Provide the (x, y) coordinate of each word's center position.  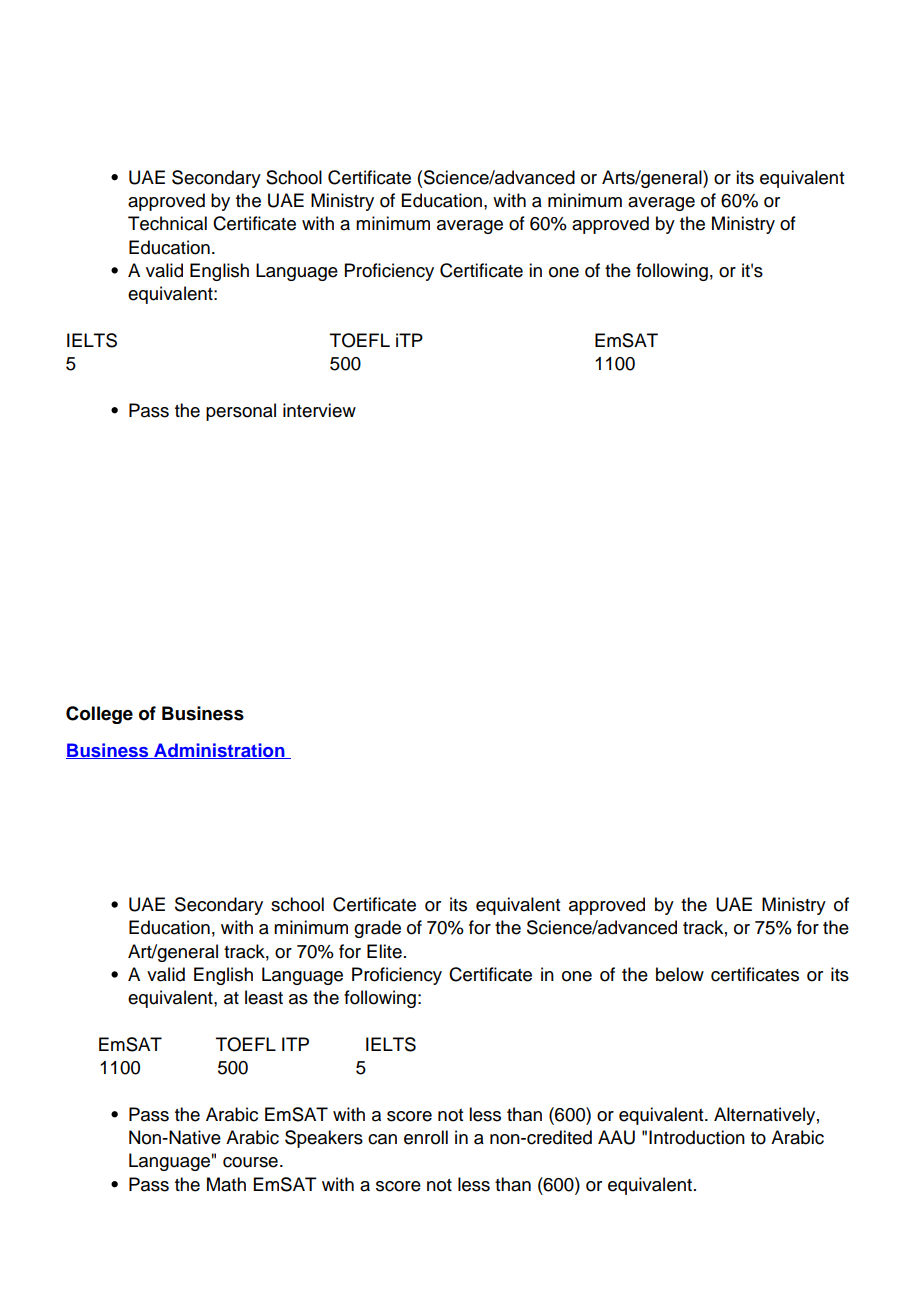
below (680, 974)
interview (319, 410)
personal (241, 412)
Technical (167, 223)
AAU (616, 1137)
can (382, 1139)
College (99, 715)
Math (226, 1184)
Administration (219, 751)
